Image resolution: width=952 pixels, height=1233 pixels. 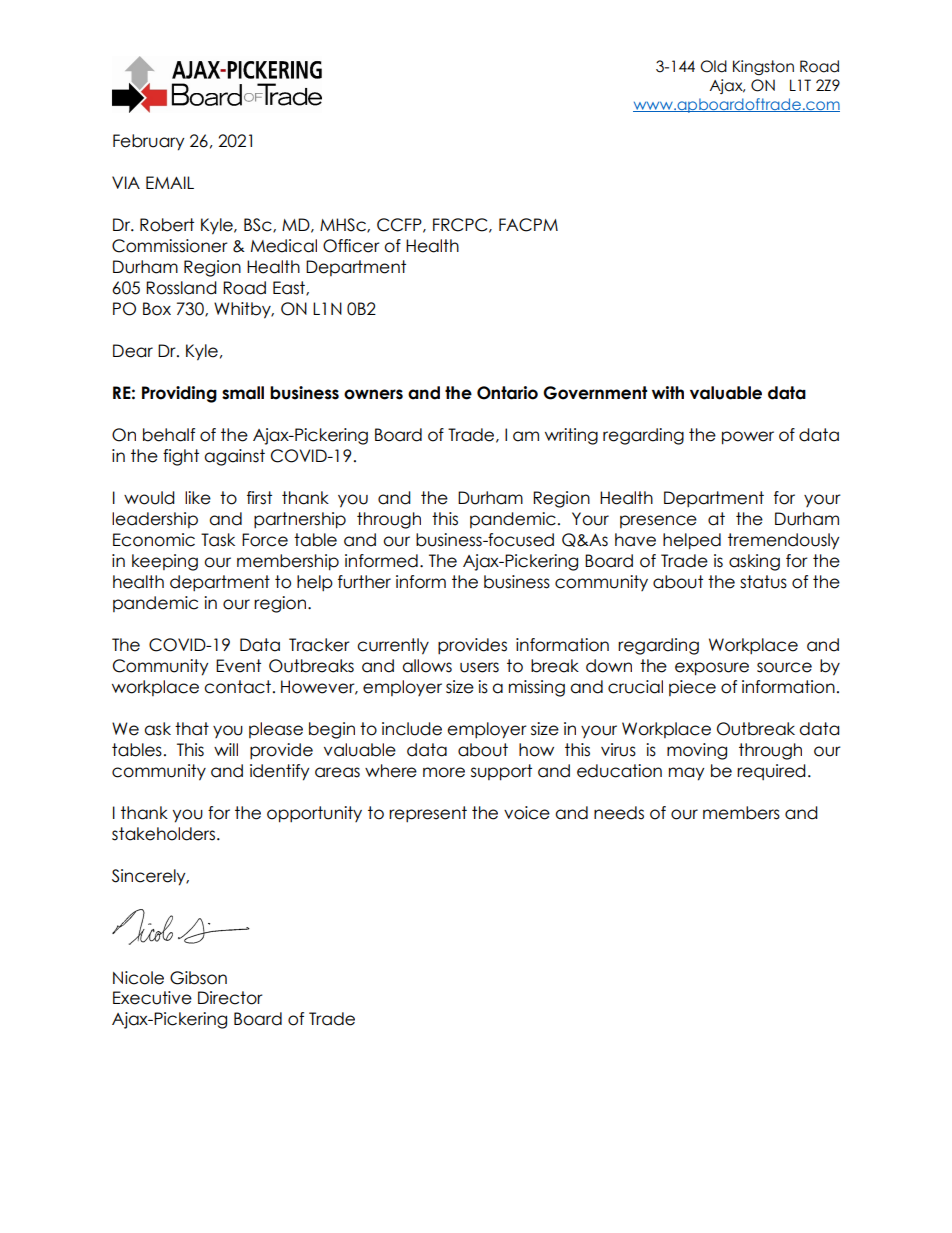 What do you see at coordinates (763, 67) in the screenshot?
I see `Kingston` at bounding box center [763, 67].
